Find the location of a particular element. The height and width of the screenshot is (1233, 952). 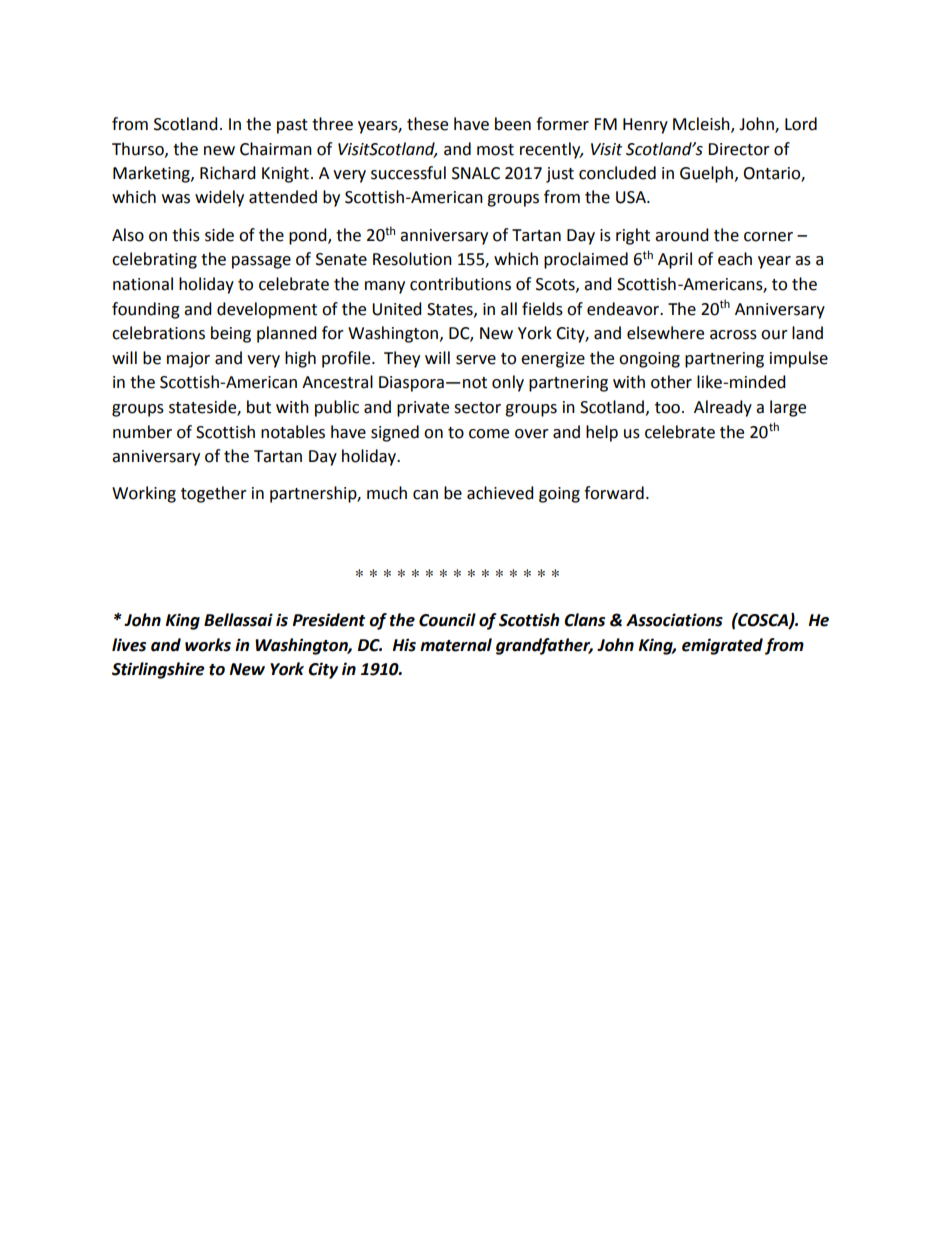

Director is located at coordinates (739, 149).
